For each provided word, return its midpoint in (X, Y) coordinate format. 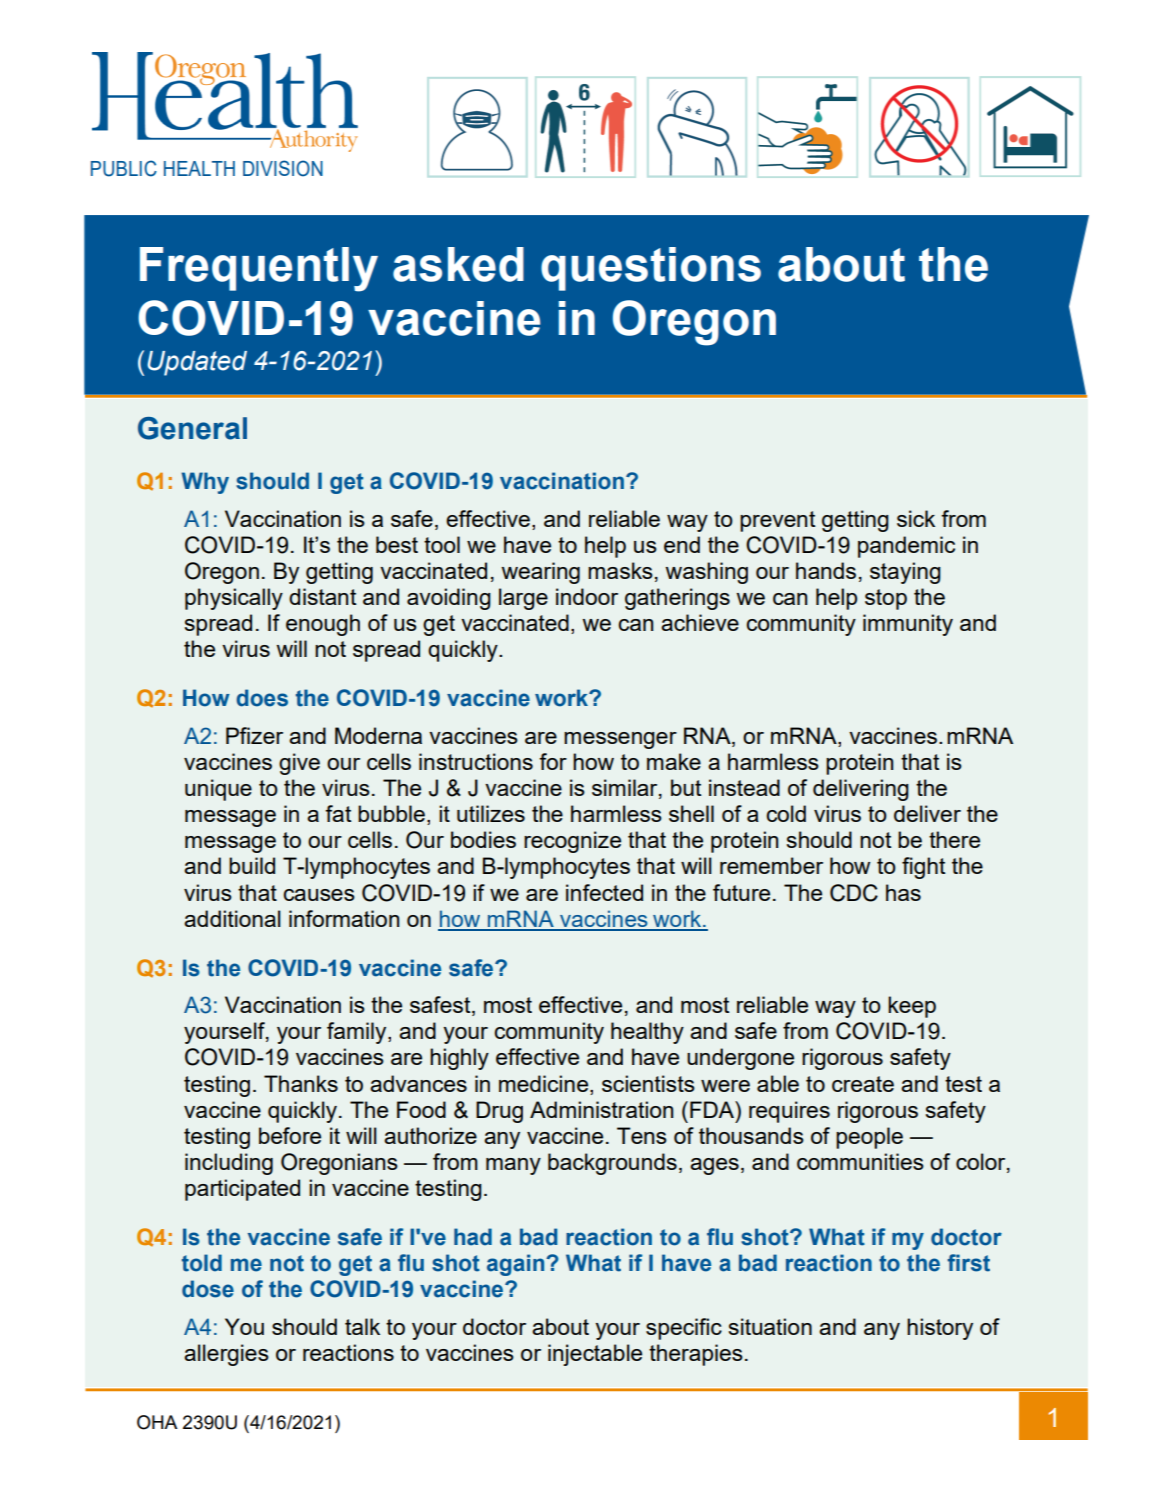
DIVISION (283, 168)
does (262, 698)
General (192, 428)
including (229, 1164)
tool (442, 544)
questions (651, 269)
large (523, 599)
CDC (854, 893)
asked (458, 264)
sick (916, 518)
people (869, 1138)
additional (232, 918)
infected (604, 892)
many (513, 1166)
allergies (226, 1355)
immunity (908, 625)
